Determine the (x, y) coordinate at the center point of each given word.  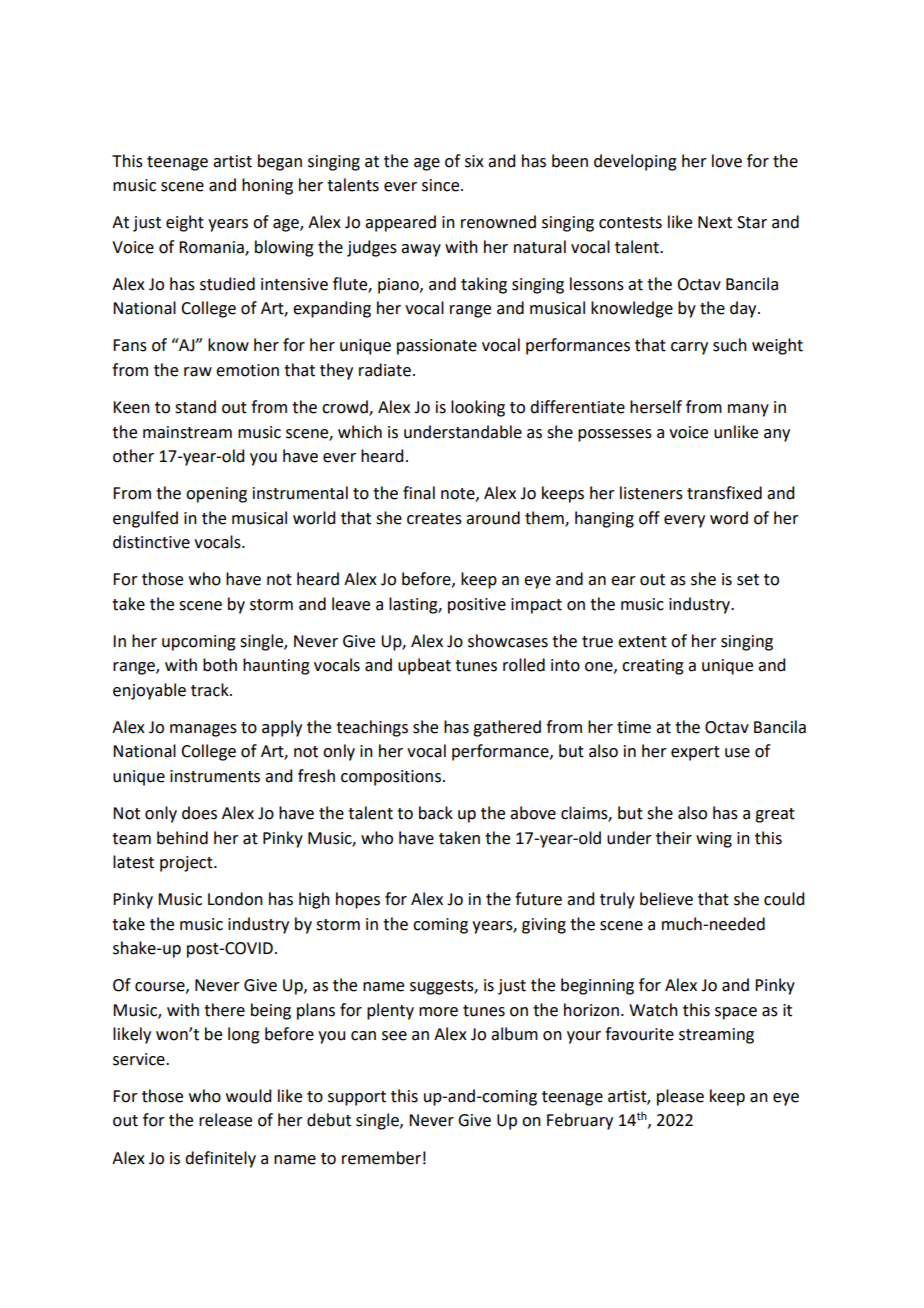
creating (653, 667)
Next (715, 222)
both (220, 665)
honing (267, 186)
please (680, 1097)
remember (381, 1158)
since (442, 185)
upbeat (424, 666)
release (225, 1120)
